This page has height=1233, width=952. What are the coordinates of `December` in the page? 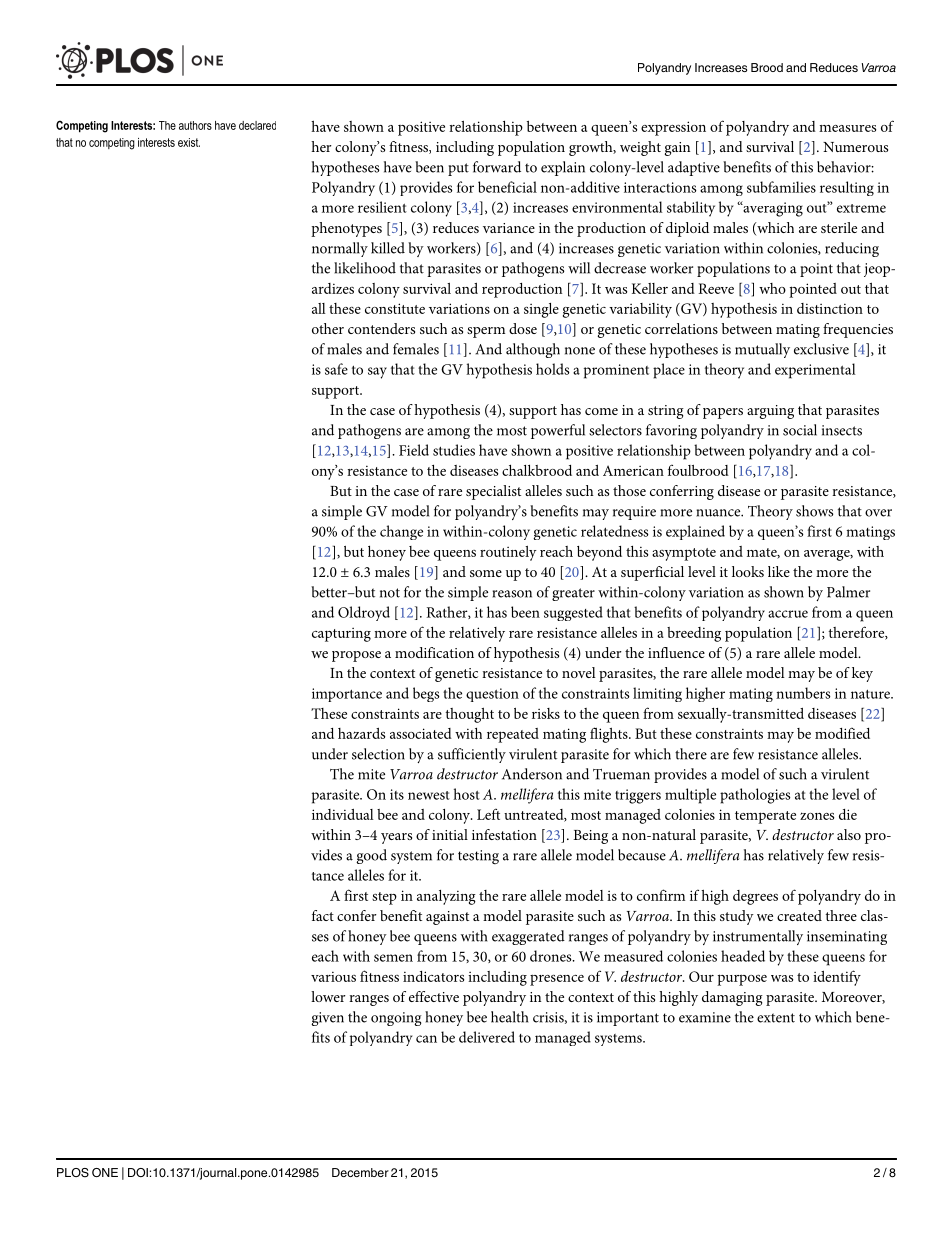 It's located at (360, 1172).
